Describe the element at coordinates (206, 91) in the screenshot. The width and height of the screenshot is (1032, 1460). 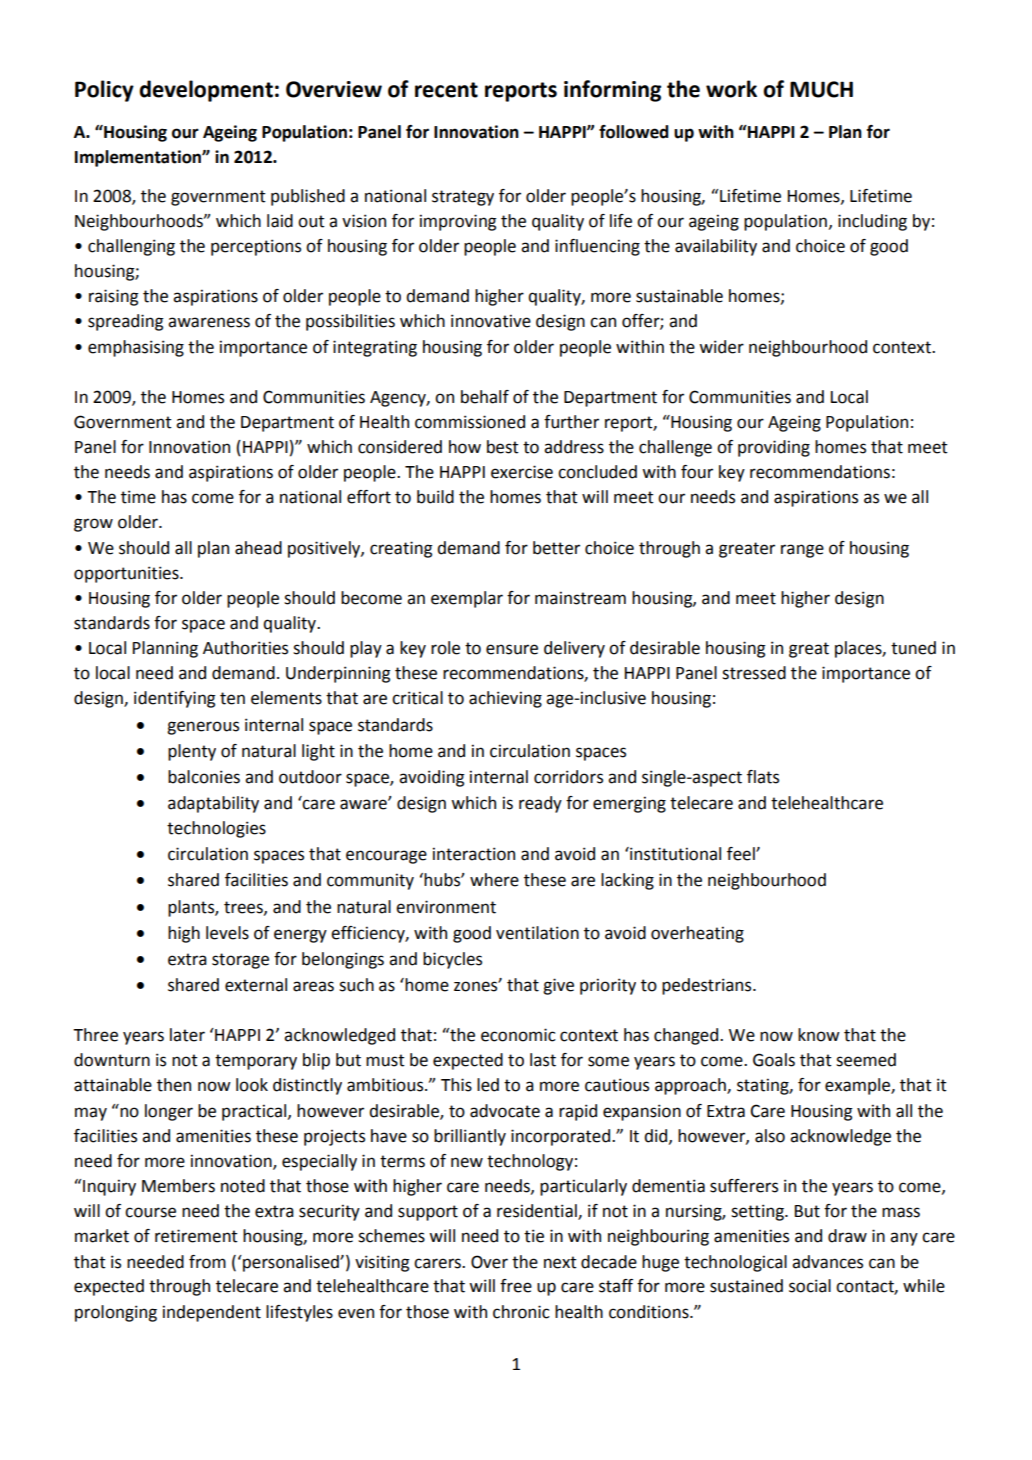
I see `development` at that location.
